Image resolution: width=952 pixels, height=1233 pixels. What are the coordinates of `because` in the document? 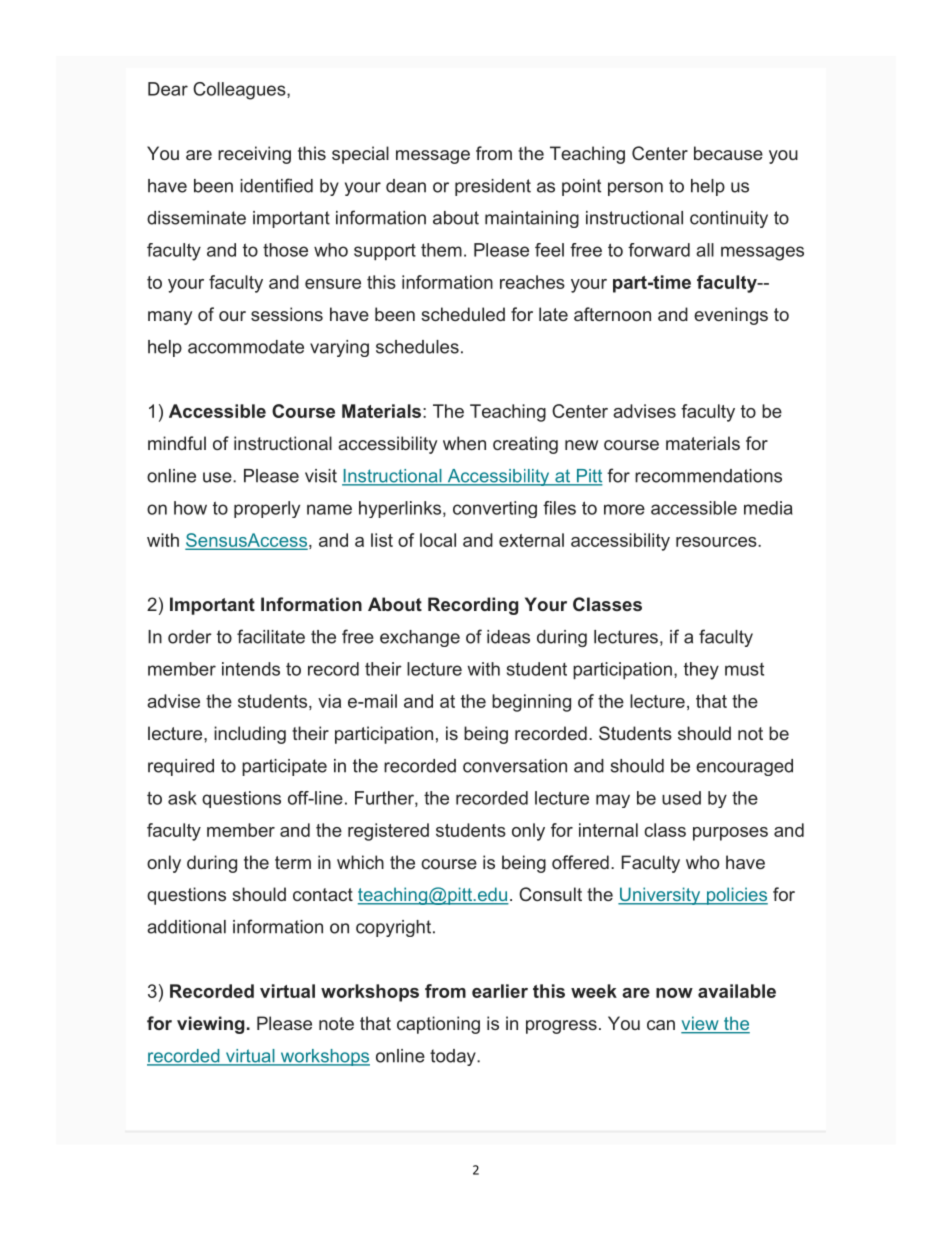 It's located at (728, 153).
